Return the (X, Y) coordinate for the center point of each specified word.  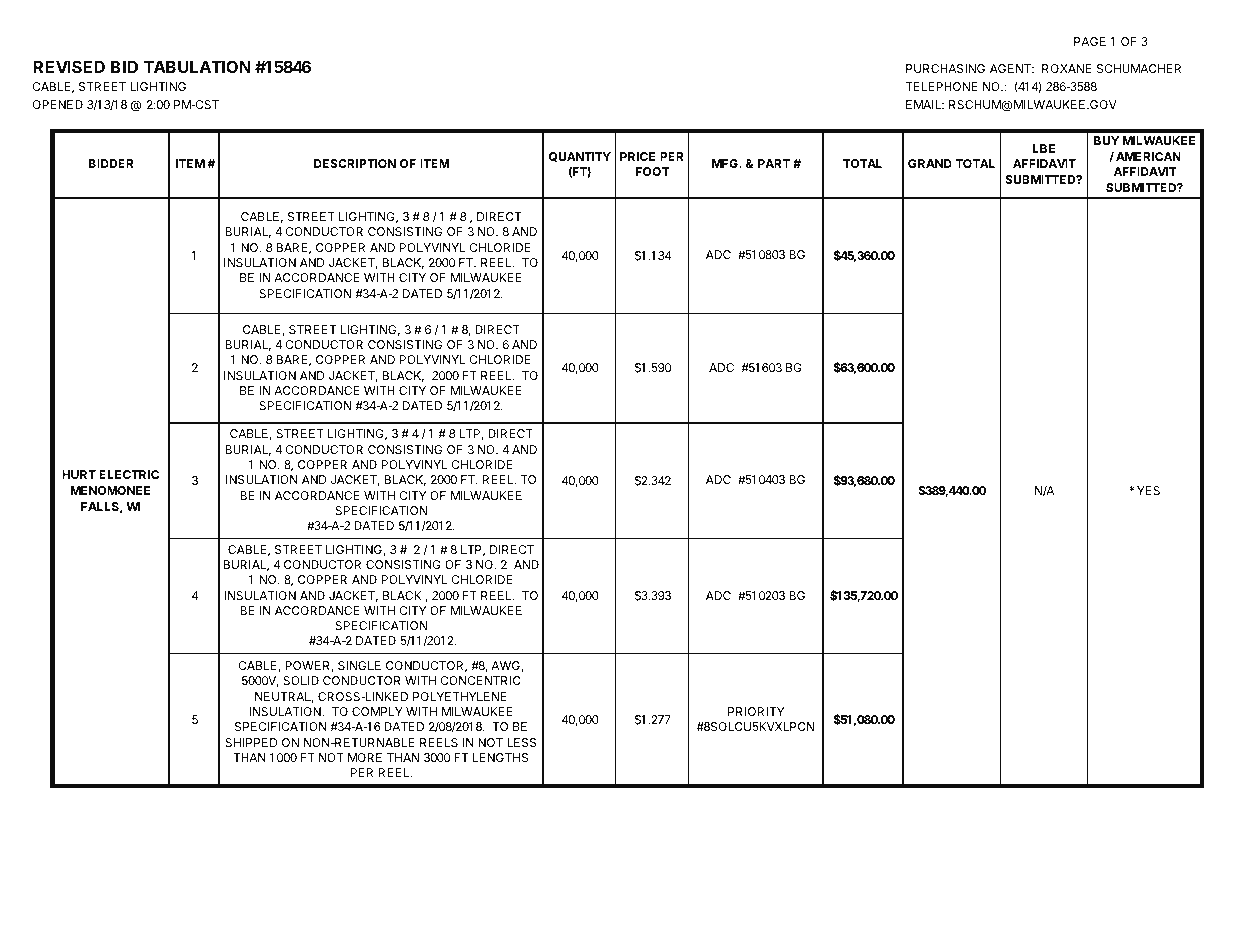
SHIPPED (251, 742)
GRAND (930, 163)
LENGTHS (500, 757)
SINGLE (359, 665)
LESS (522, 742)
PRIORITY (756, 711)
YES (1148, 490)
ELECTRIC (129, 474)
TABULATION (197, 67)
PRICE (638, 156)
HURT (79, 474)
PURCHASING (945, 68)
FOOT (653, 171)
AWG (506, 666)
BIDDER (111, 163)
